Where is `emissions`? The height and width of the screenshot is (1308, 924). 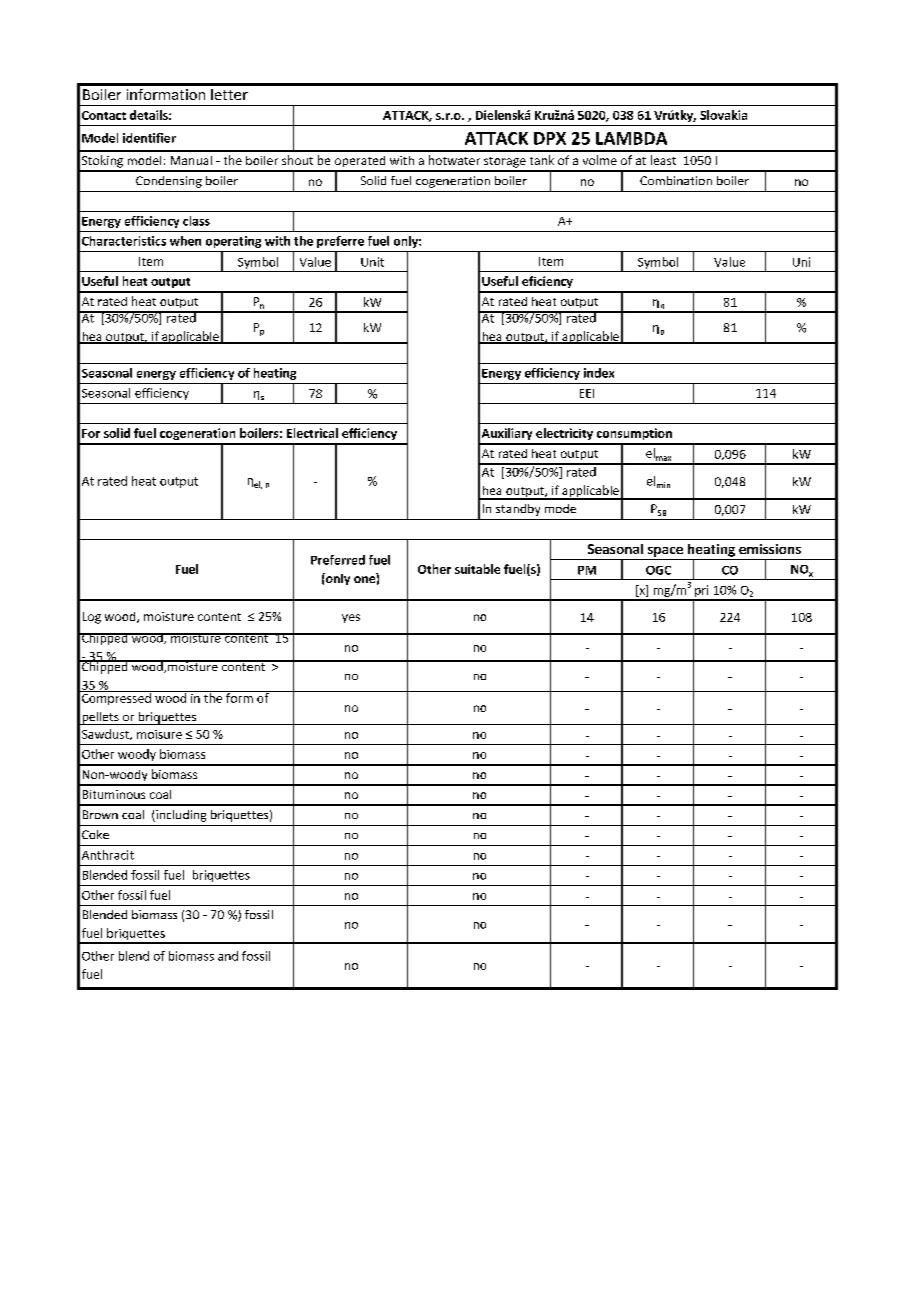 emissions is located at coordinates (770, 549).
